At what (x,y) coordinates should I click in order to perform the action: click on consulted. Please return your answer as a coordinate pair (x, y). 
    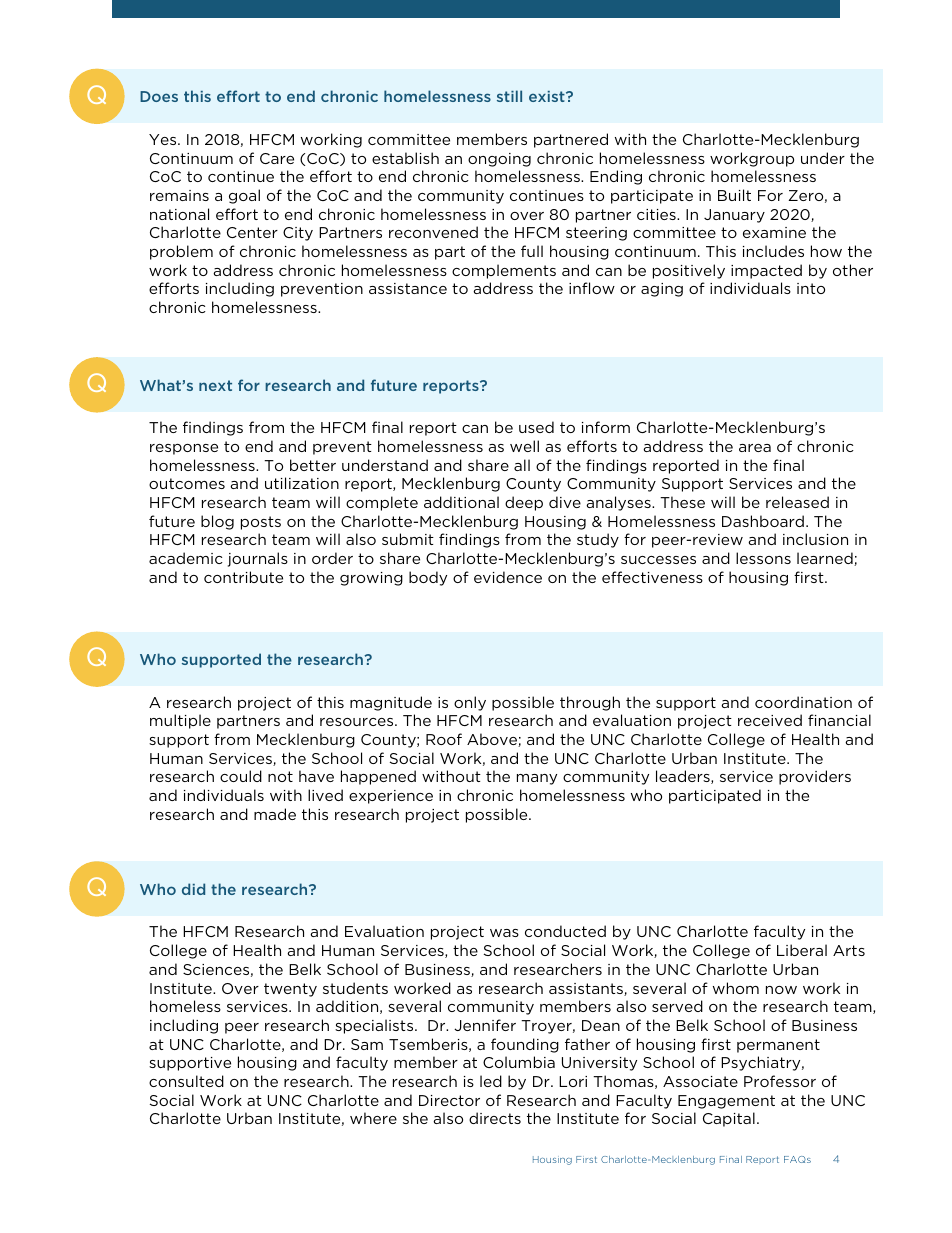
    Looking at the image, I should click on (186, 1081).
